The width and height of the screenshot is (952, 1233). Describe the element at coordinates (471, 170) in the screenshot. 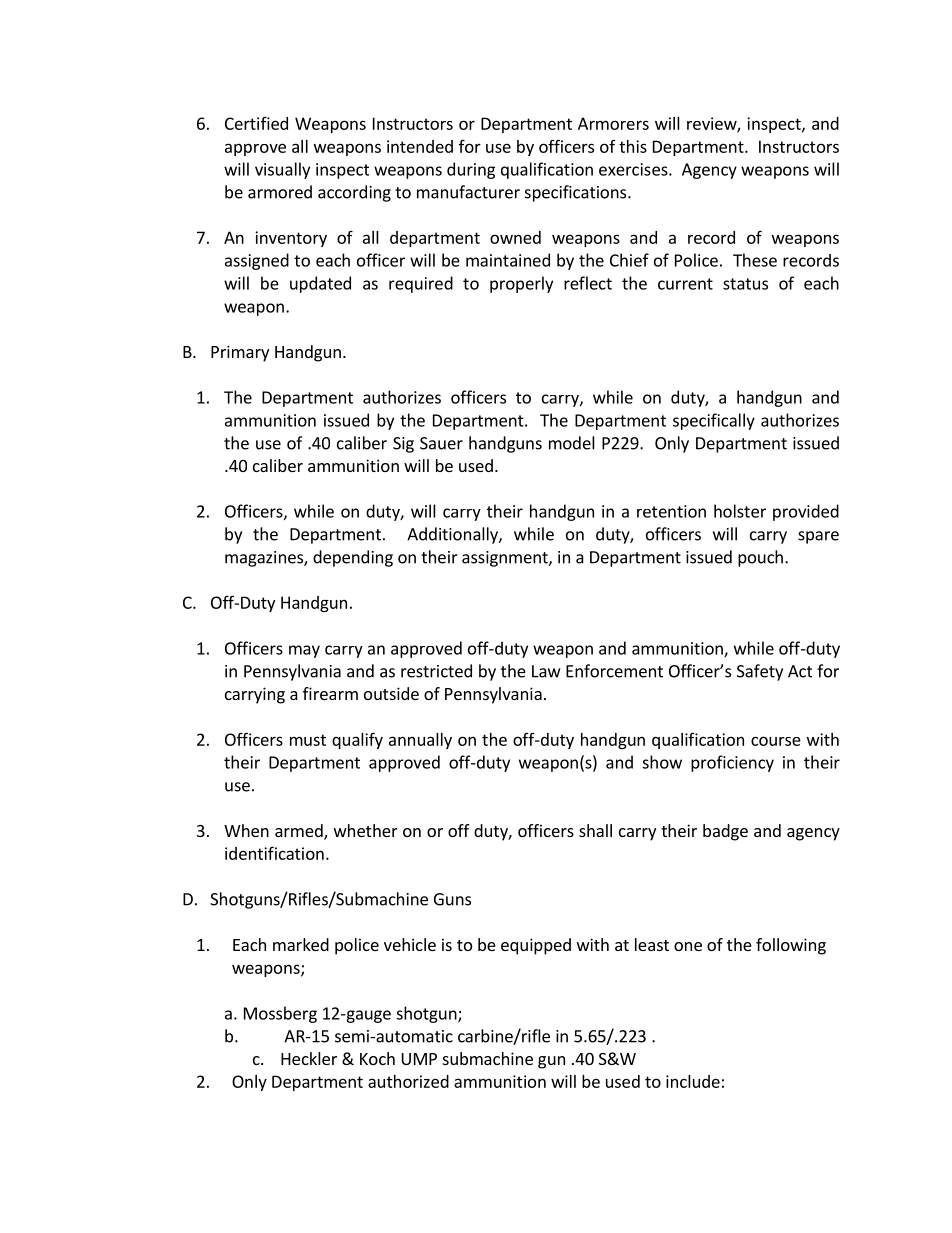

I see `during` at that location.
